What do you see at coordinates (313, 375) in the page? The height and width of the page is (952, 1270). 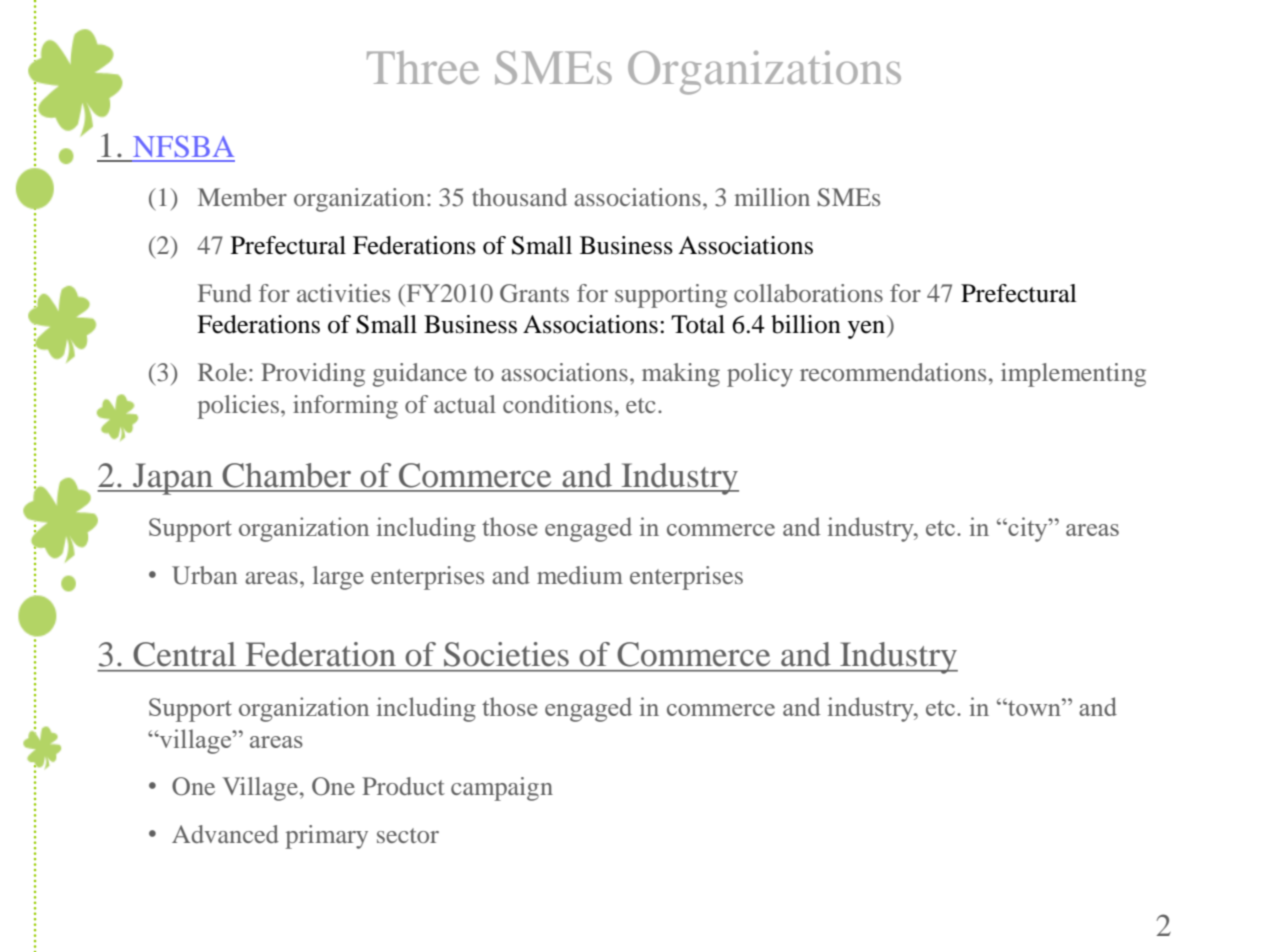 I see `Providing` at bounding box center [313, 375].
